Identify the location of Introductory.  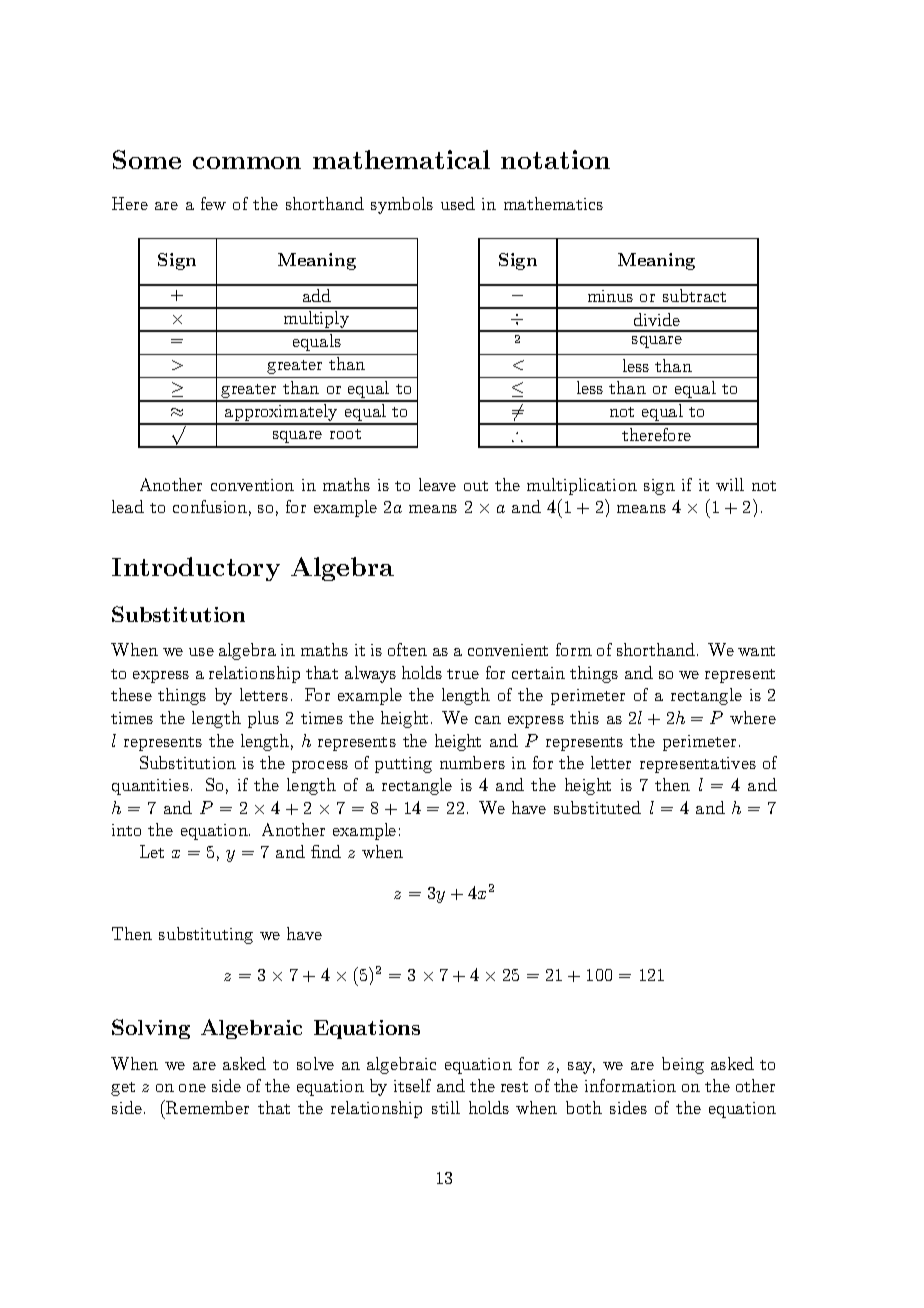
(196, 569).
